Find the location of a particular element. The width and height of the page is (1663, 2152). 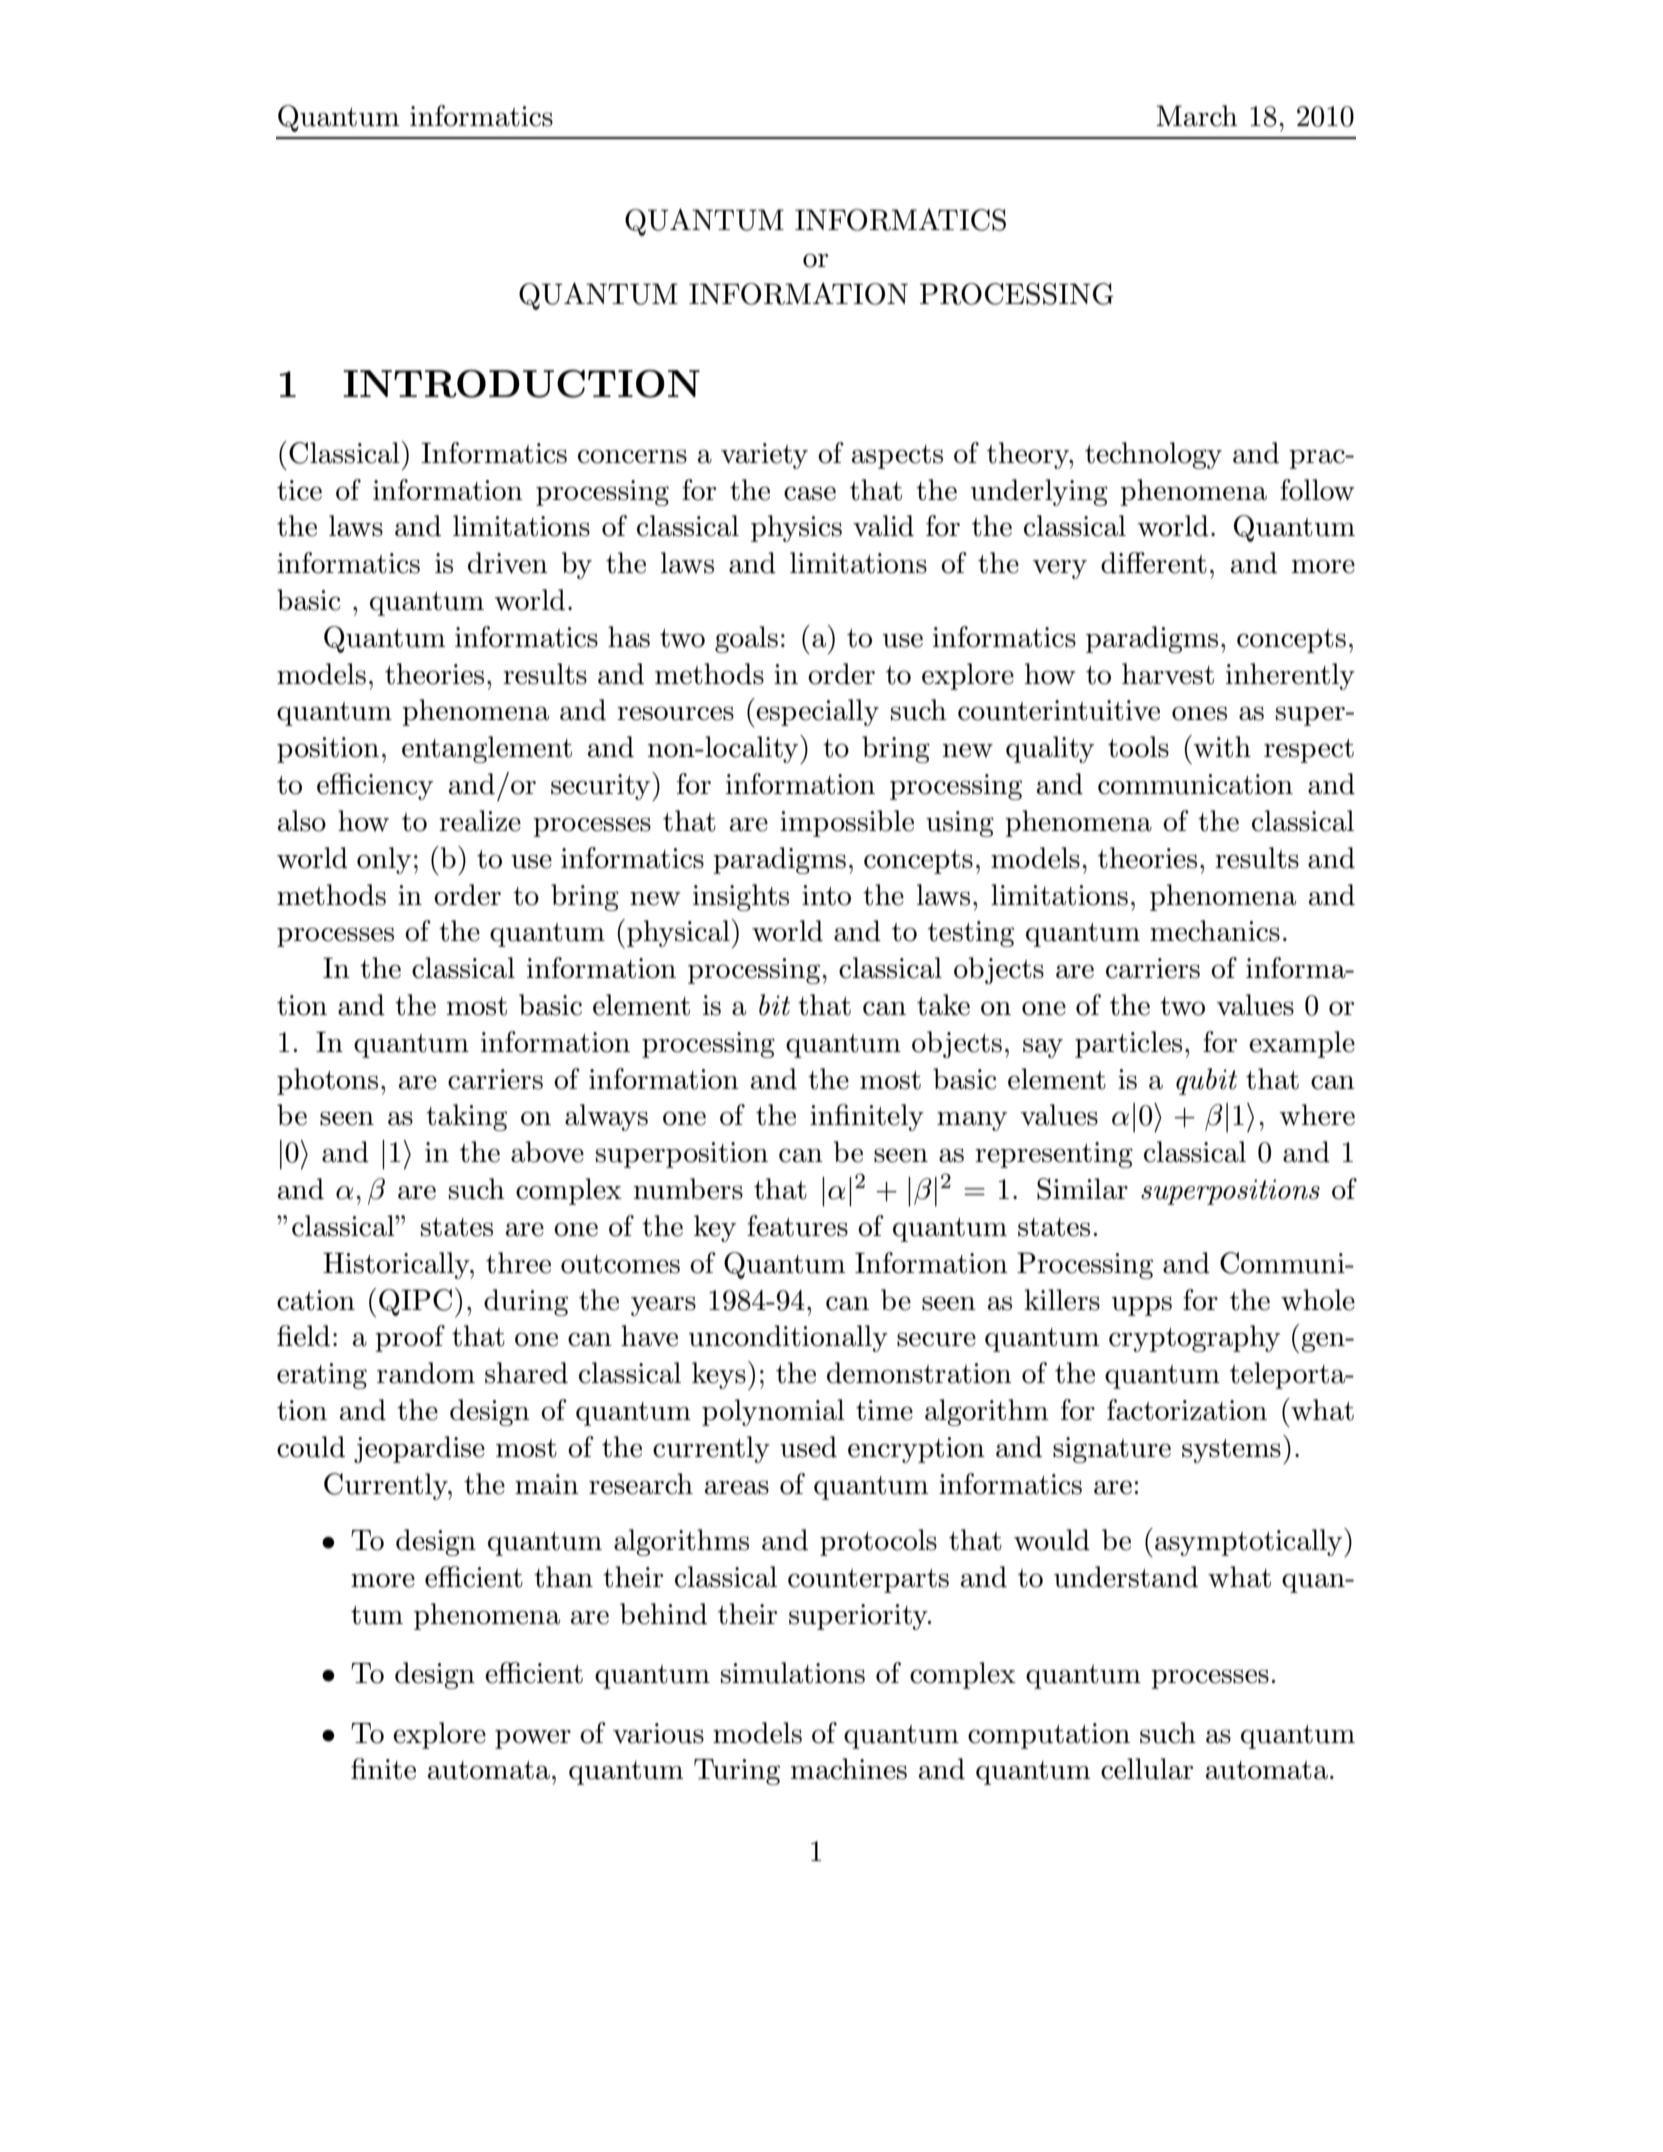

especially is located at coordinates (817, 712).
